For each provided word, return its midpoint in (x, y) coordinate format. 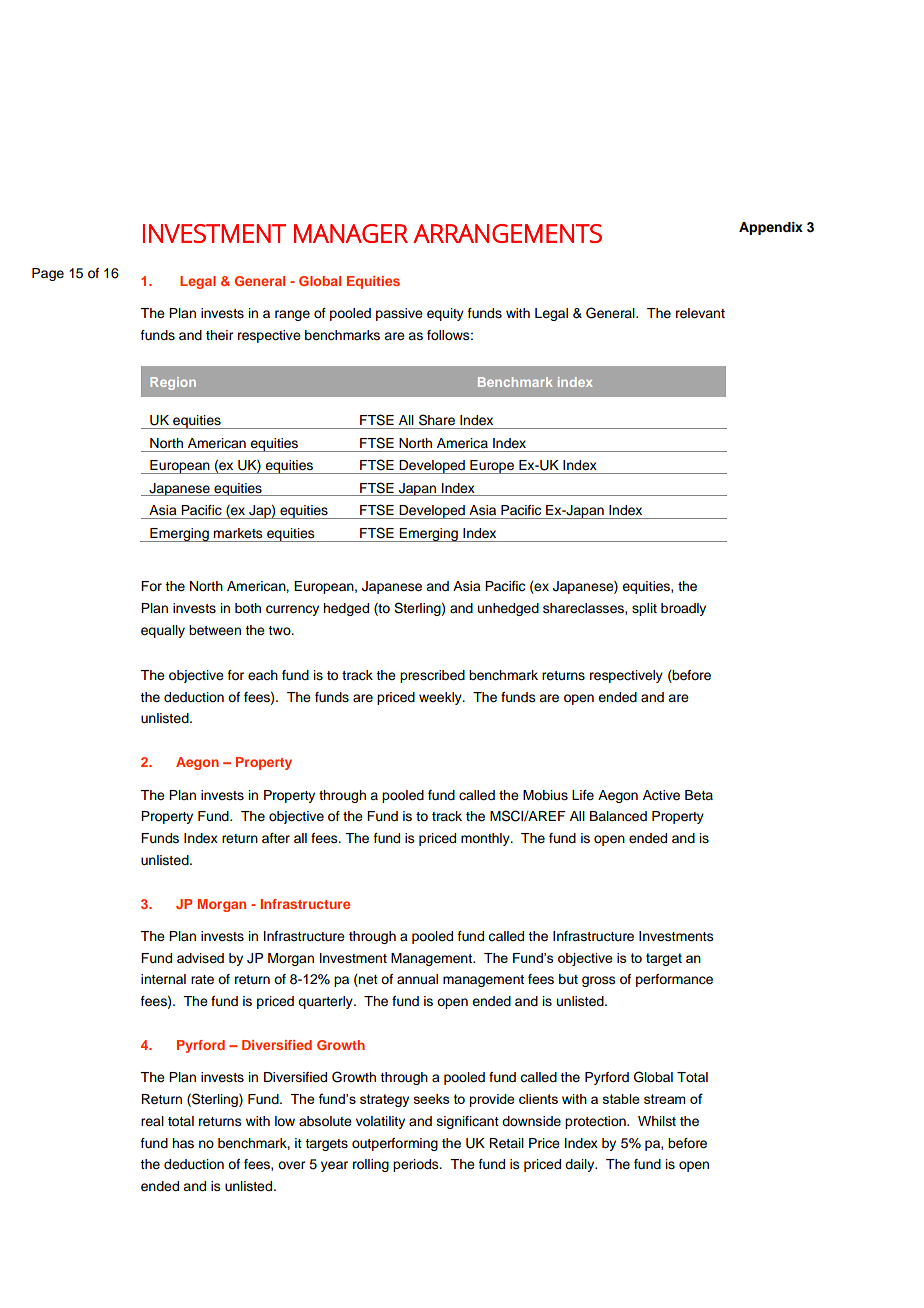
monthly (486, 839)
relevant (700, 313)
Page (48, 274)
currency (292, 610)
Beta (699, 795)
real (152, 1121)
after (276, 838)
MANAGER (351, 233)
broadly (683, 609)
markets (238, 533)
